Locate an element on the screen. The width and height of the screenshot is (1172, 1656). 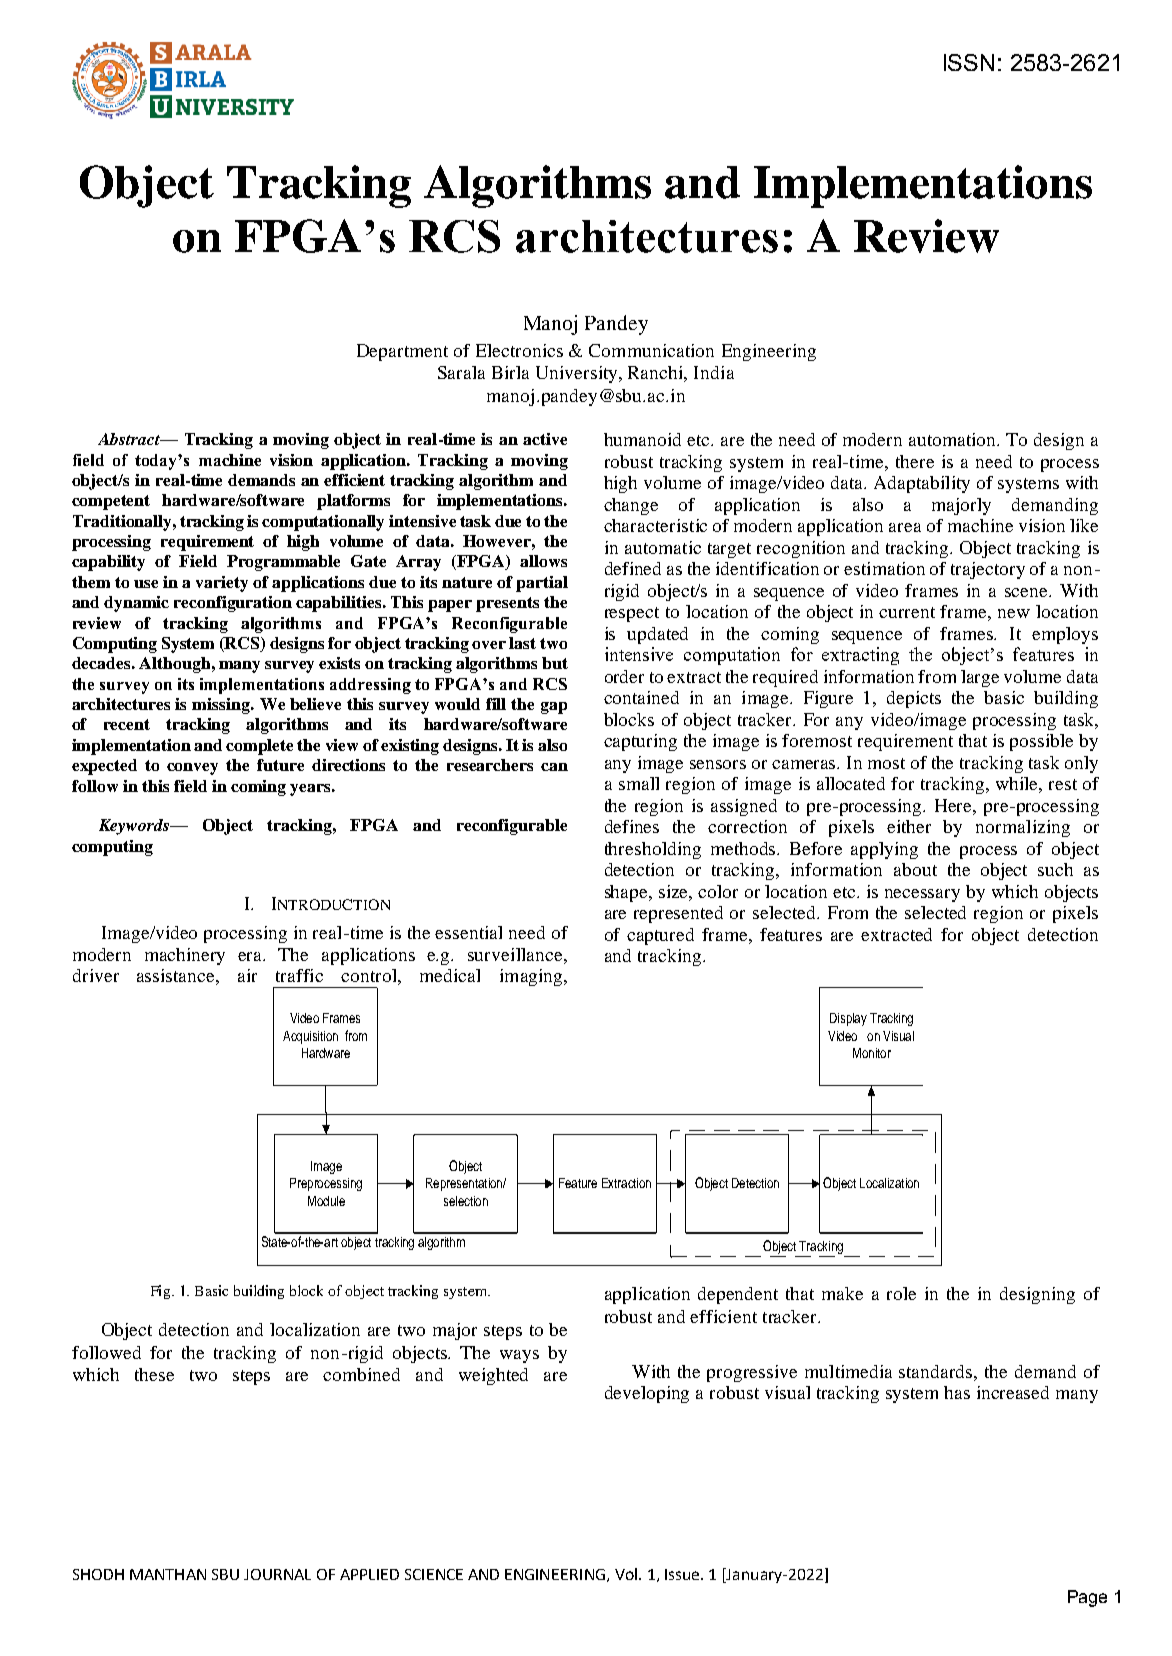
Communication is located at coordinates (651, 350).
